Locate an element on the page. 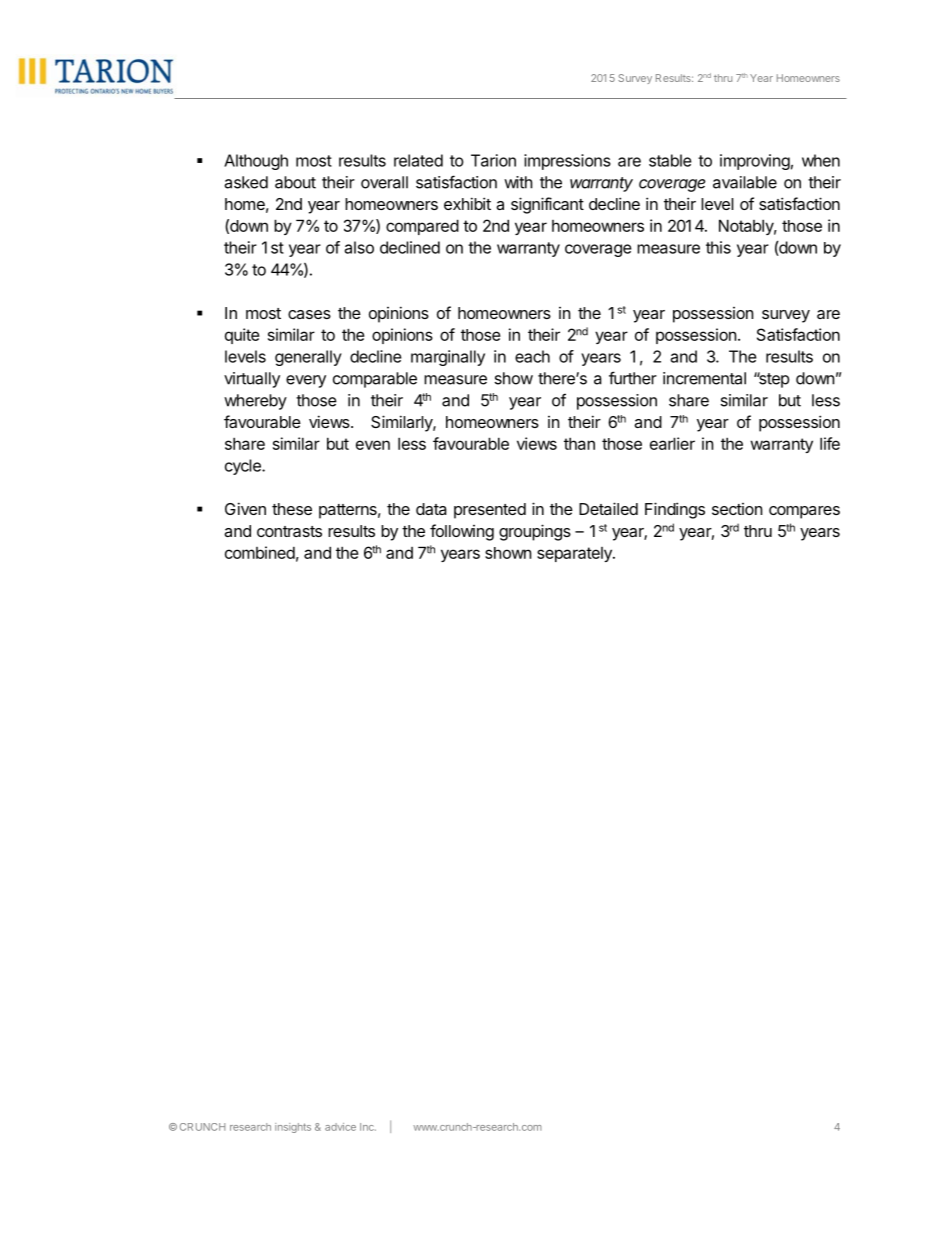 This page has height=1233, width=952. advice is located at coordinates (340, 1127).
